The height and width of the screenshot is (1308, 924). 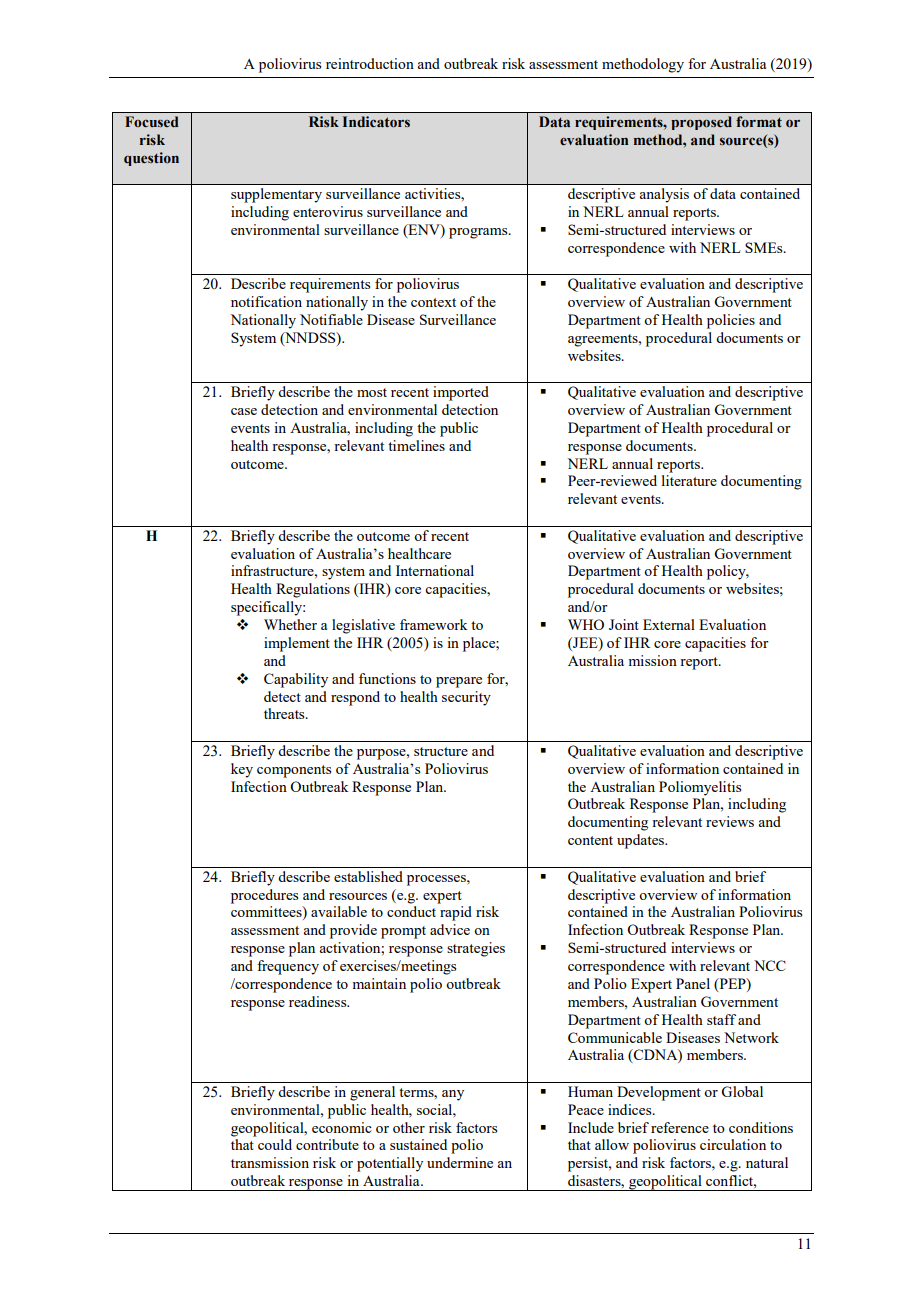 What do you see at coordinates (242, 770) in the screenshot?
I see `key` at bounding box center [242, 770].
